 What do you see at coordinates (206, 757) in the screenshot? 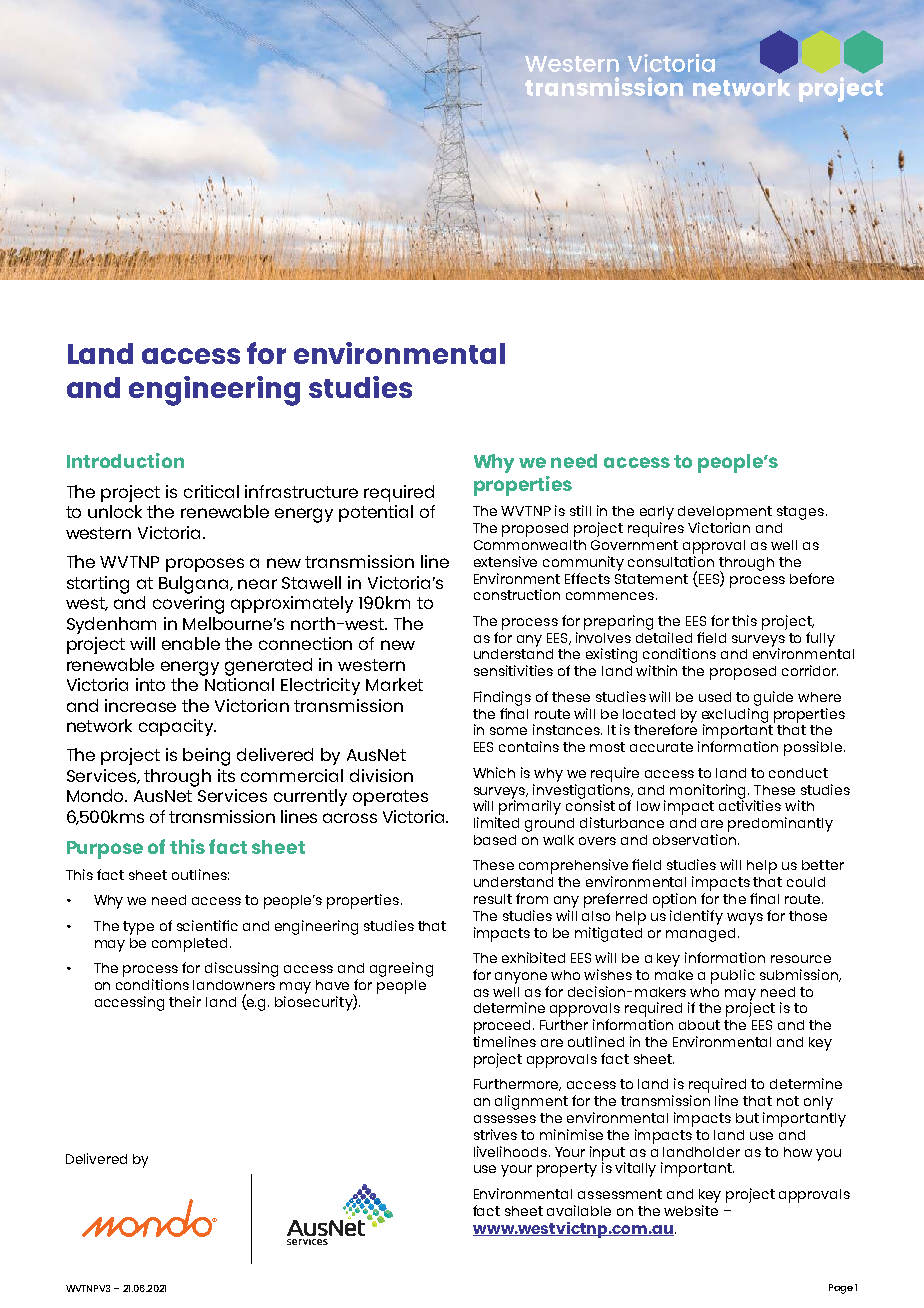
I see `being` at bounding box center [206, 757].
